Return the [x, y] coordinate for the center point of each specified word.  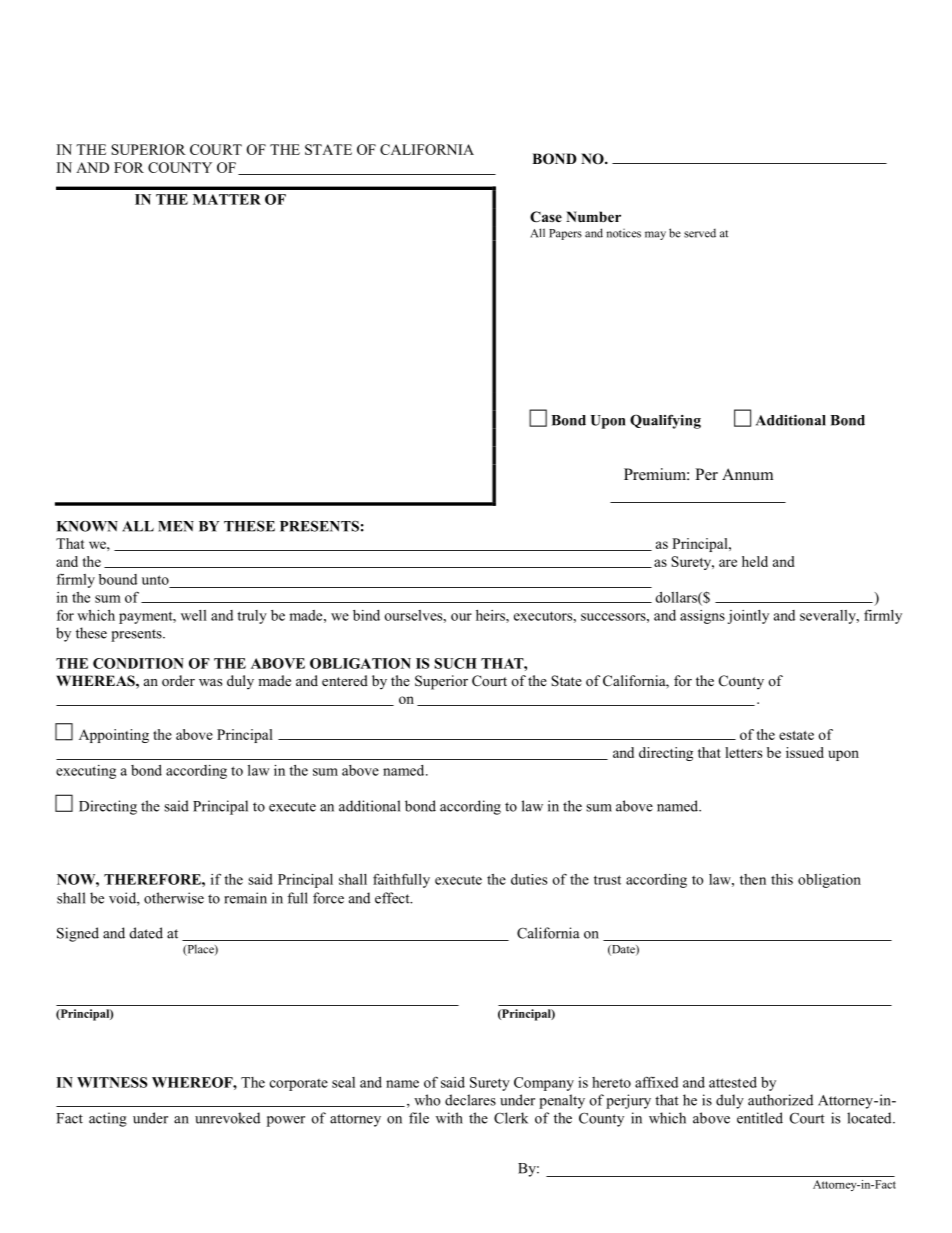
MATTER [227, 199]
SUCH [455, 663]
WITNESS [112, 1082]
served [700, 233]
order [178, 680]
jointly [748, 617]
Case [546, 217]
